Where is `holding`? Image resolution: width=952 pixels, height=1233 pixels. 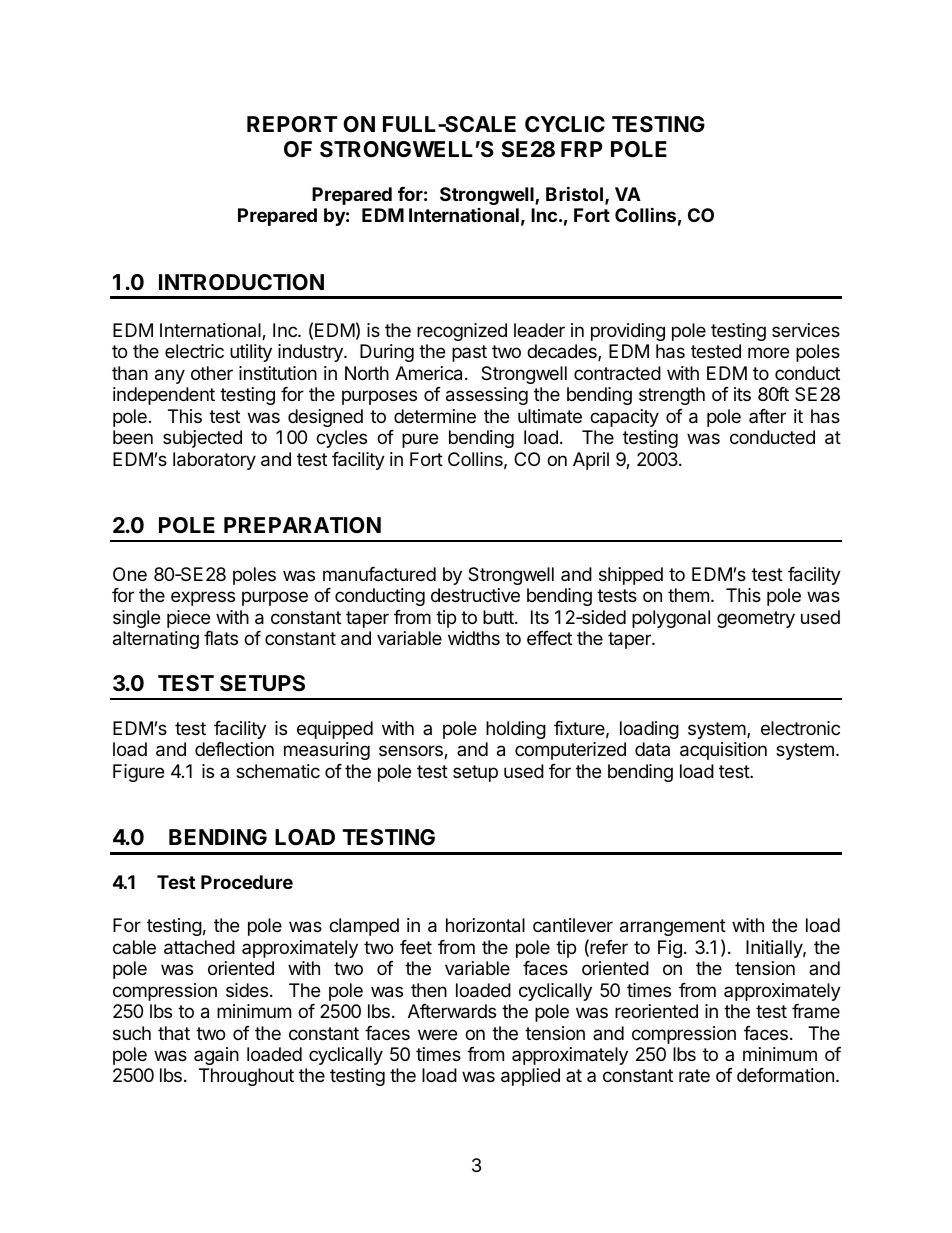
holding is located at coordinates (516, 730).
